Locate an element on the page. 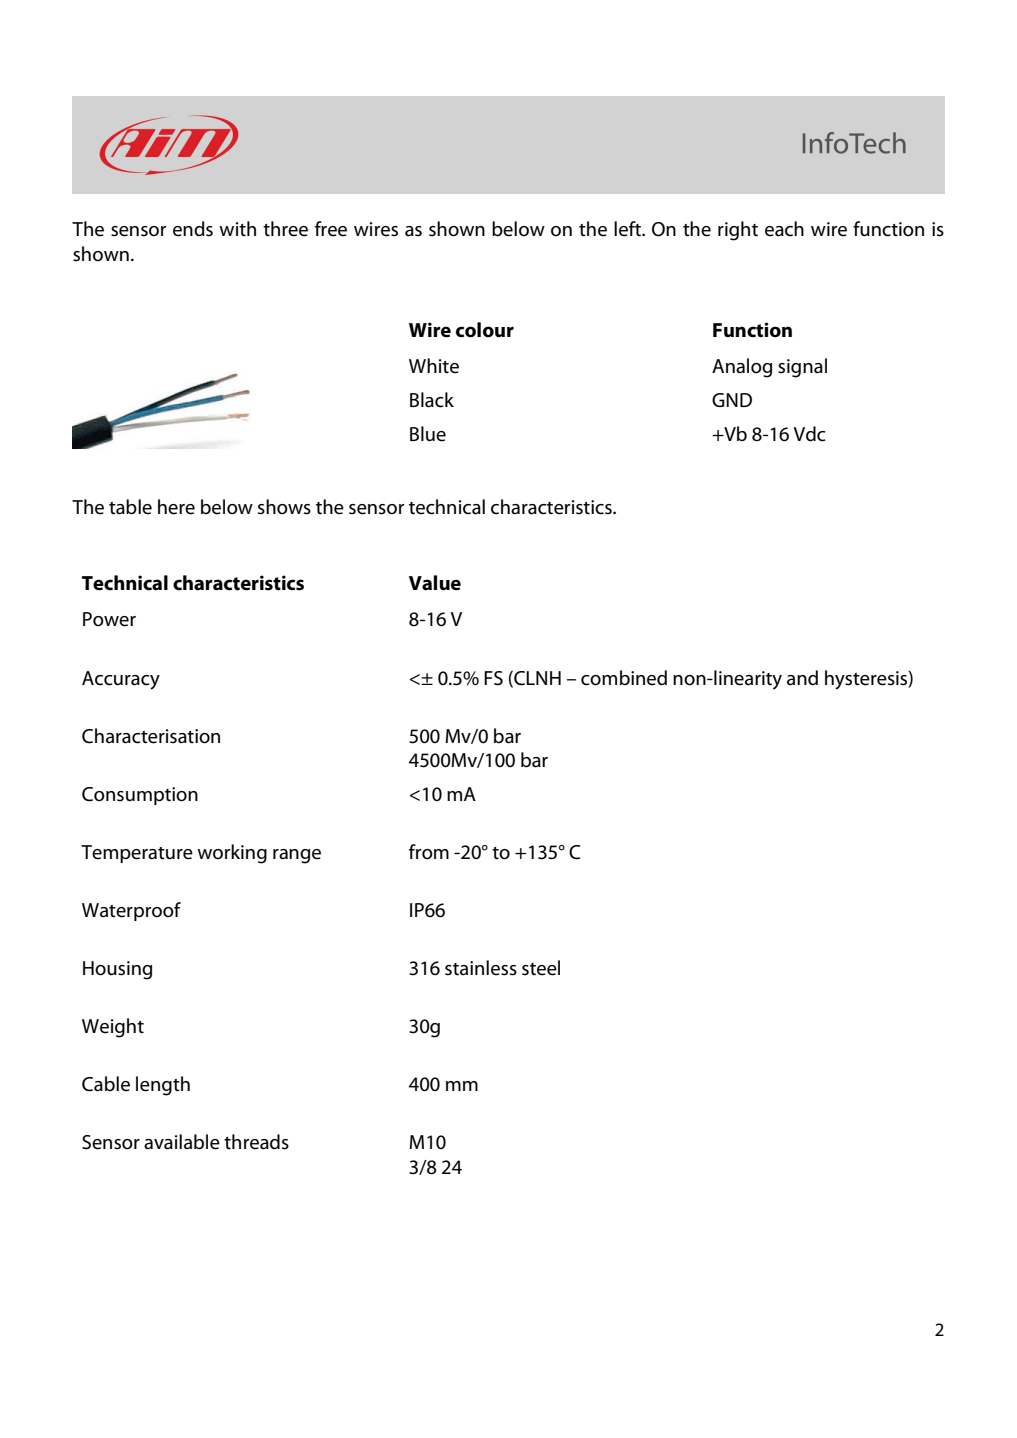  steel is located at coordinates (541, 968).
